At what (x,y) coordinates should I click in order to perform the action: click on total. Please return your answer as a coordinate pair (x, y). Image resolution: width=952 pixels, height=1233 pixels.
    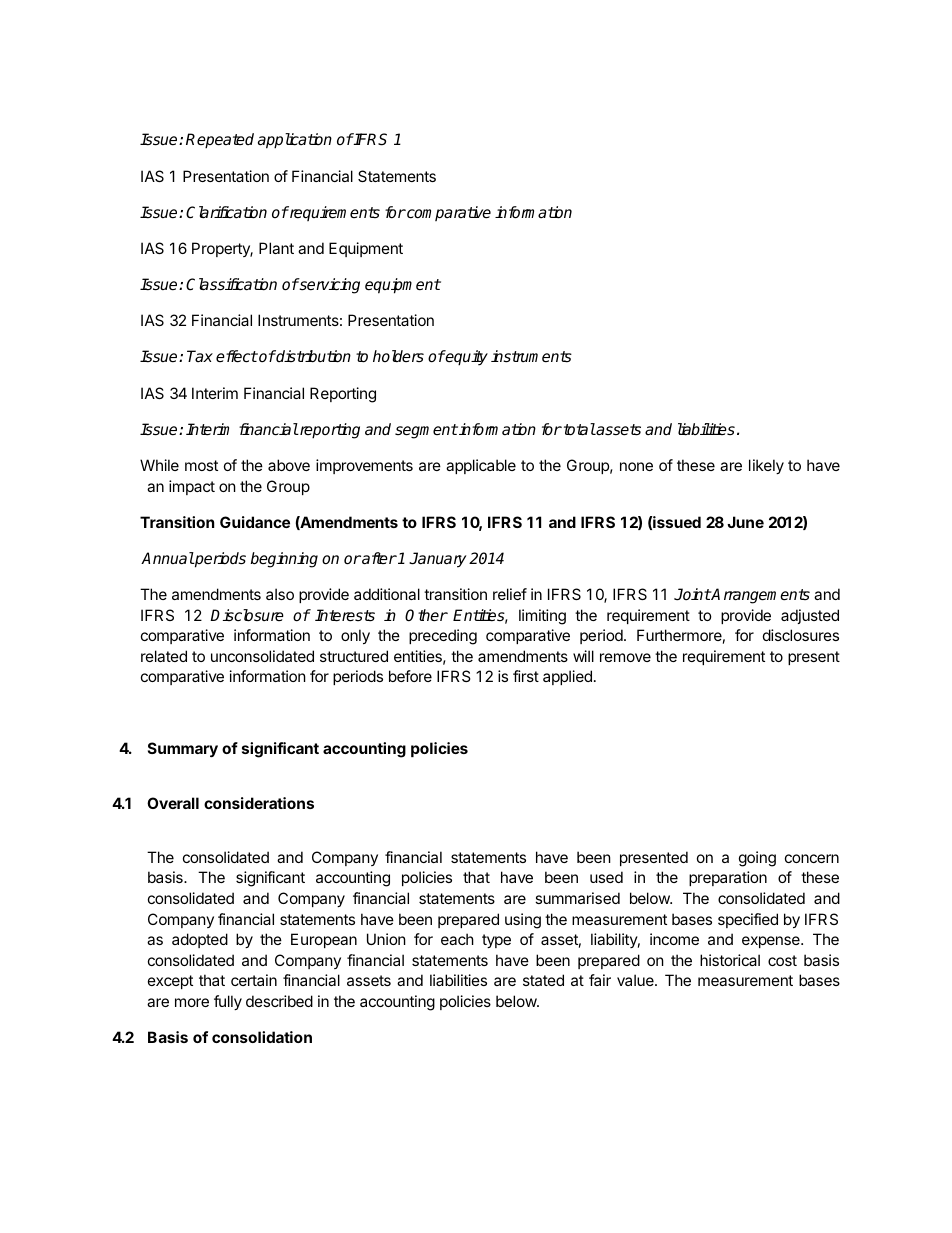
    Looking at the image, I should click on (578, 429).
